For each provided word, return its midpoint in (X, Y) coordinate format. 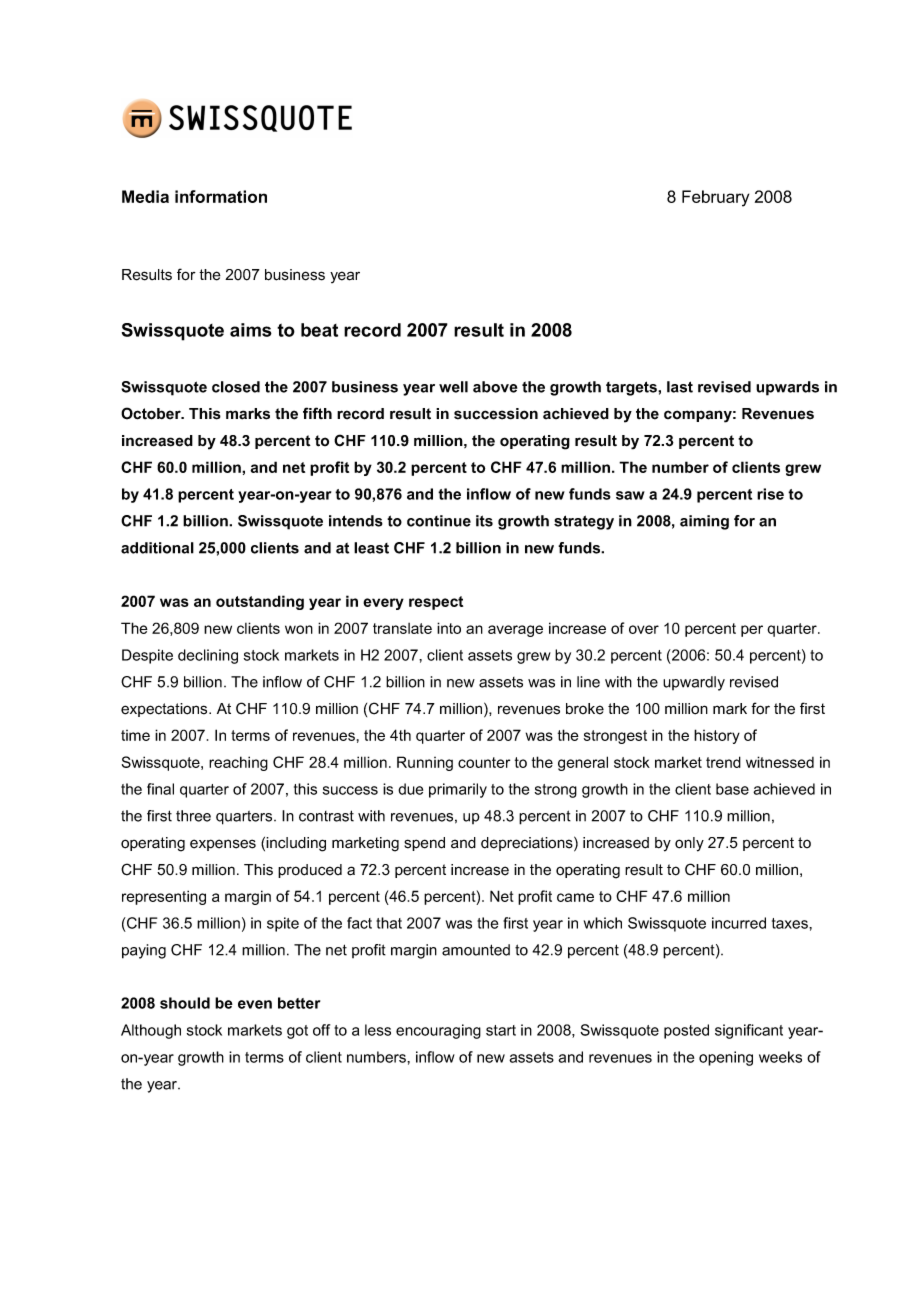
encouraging (438, 1031)
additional (157, 548)
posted (686, 1031)
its (484, 521)
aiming (704, 522)
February (715, 198)
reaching (238, 763)
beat (319, 330)
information (221, 196)
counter (484, 762)
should (185, 1003)
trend (723, 762)
